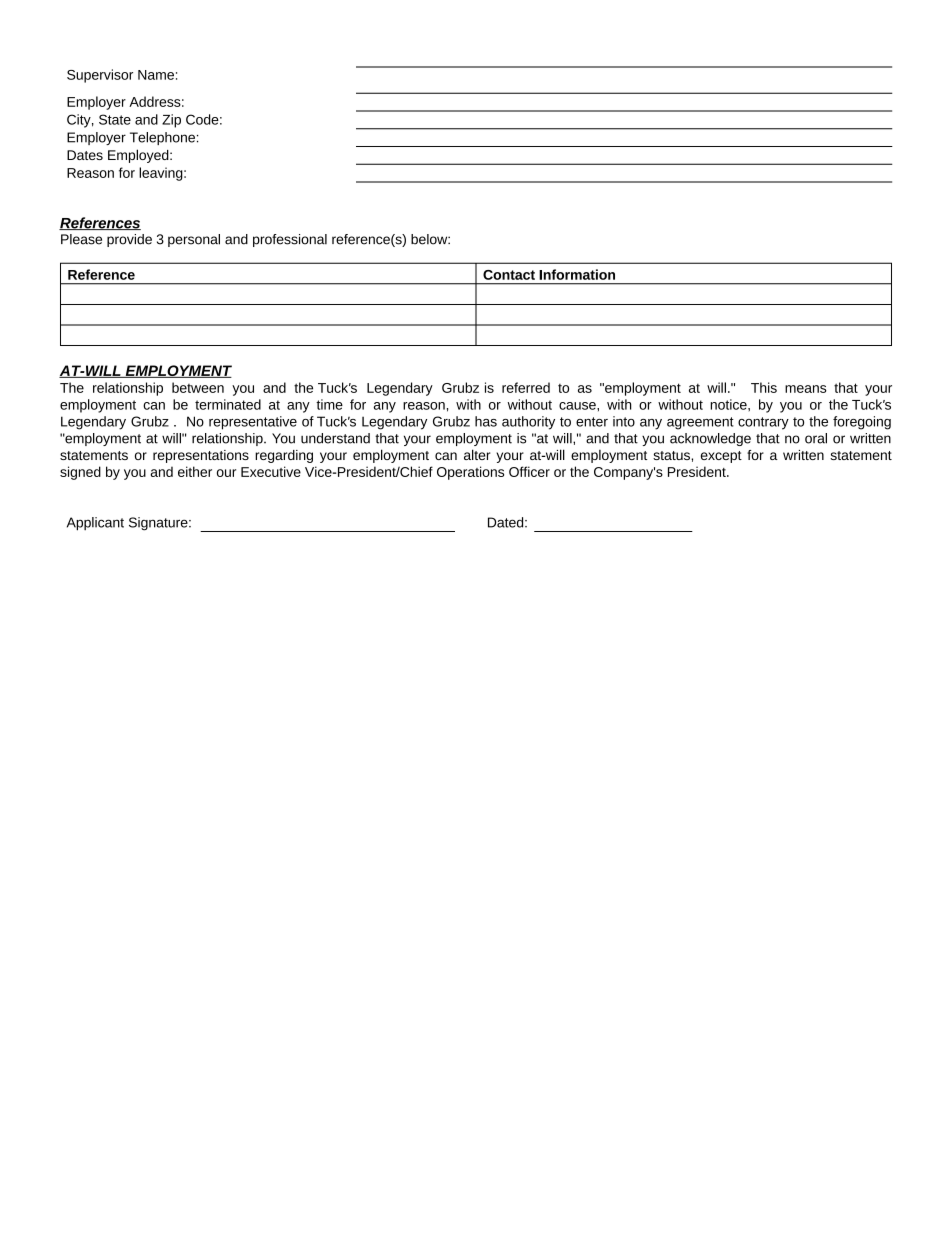 This screenshot has height=1233, width=952. Describe the element at coordinates (85, 155) in the screenshot. I see `Dates` at that location.
